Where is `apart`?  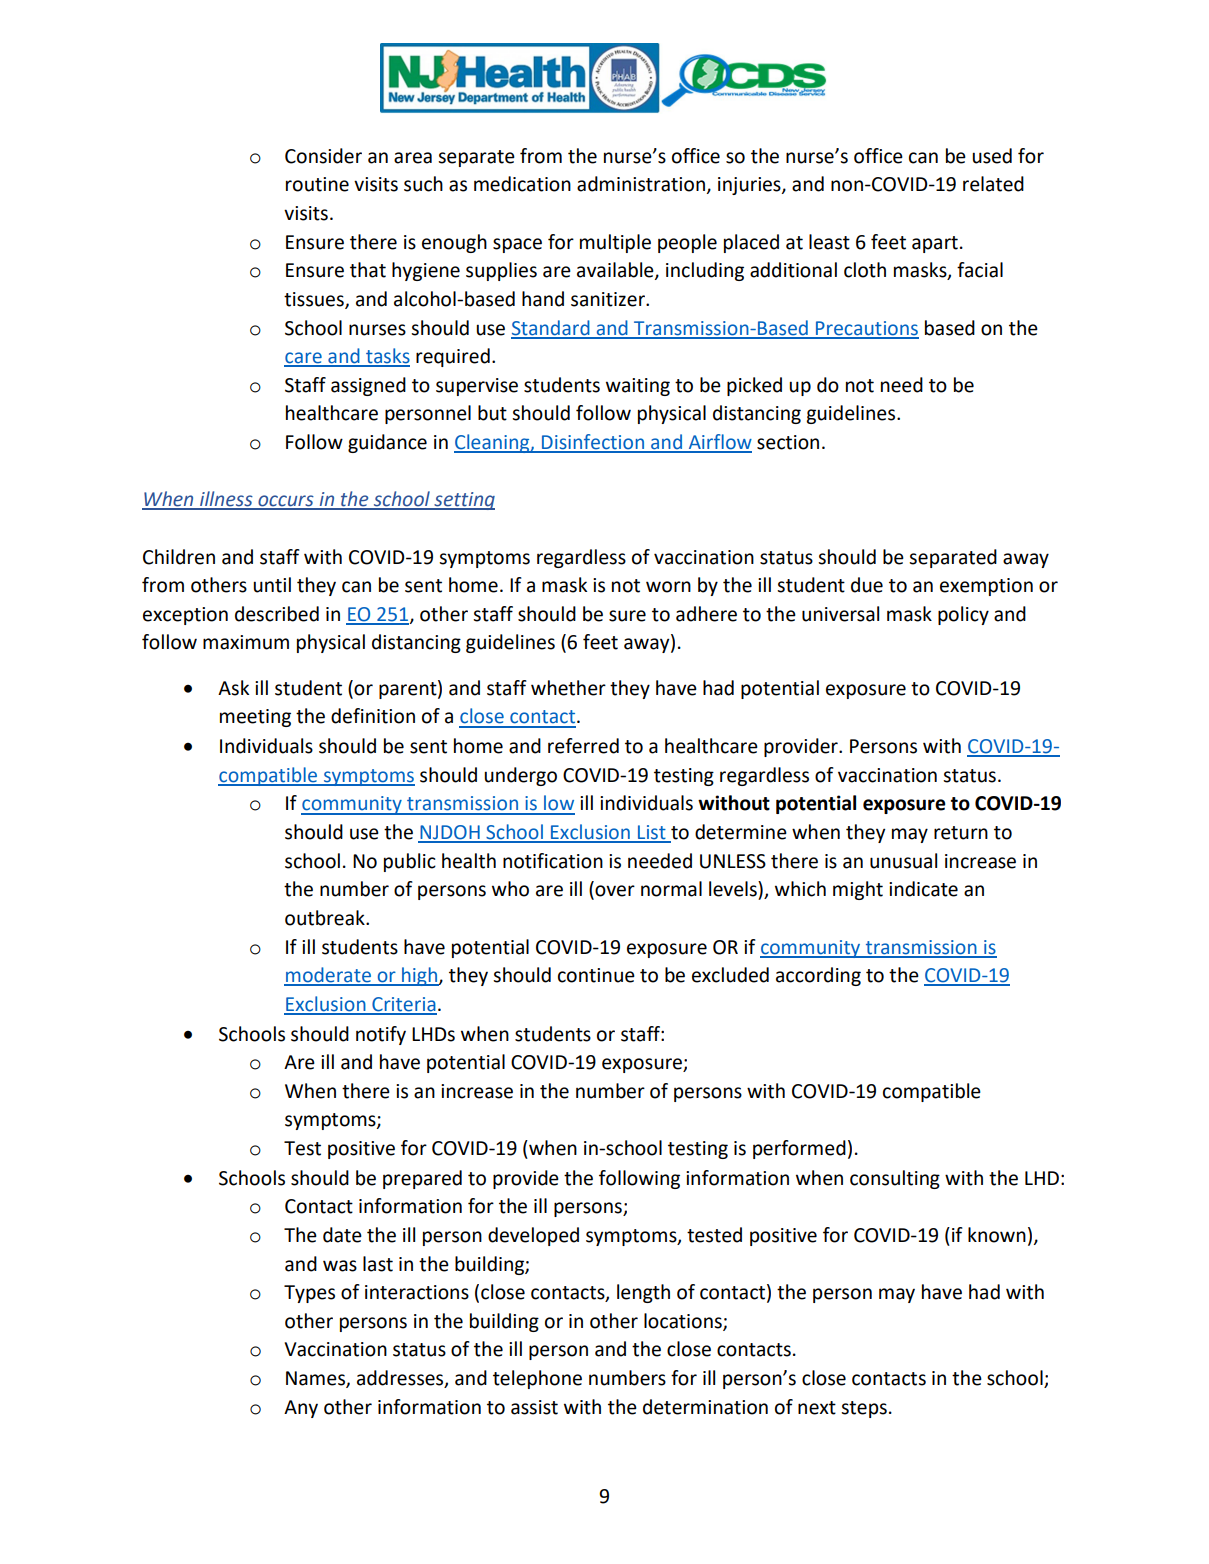
apart is located at coordinates (935, 244).
